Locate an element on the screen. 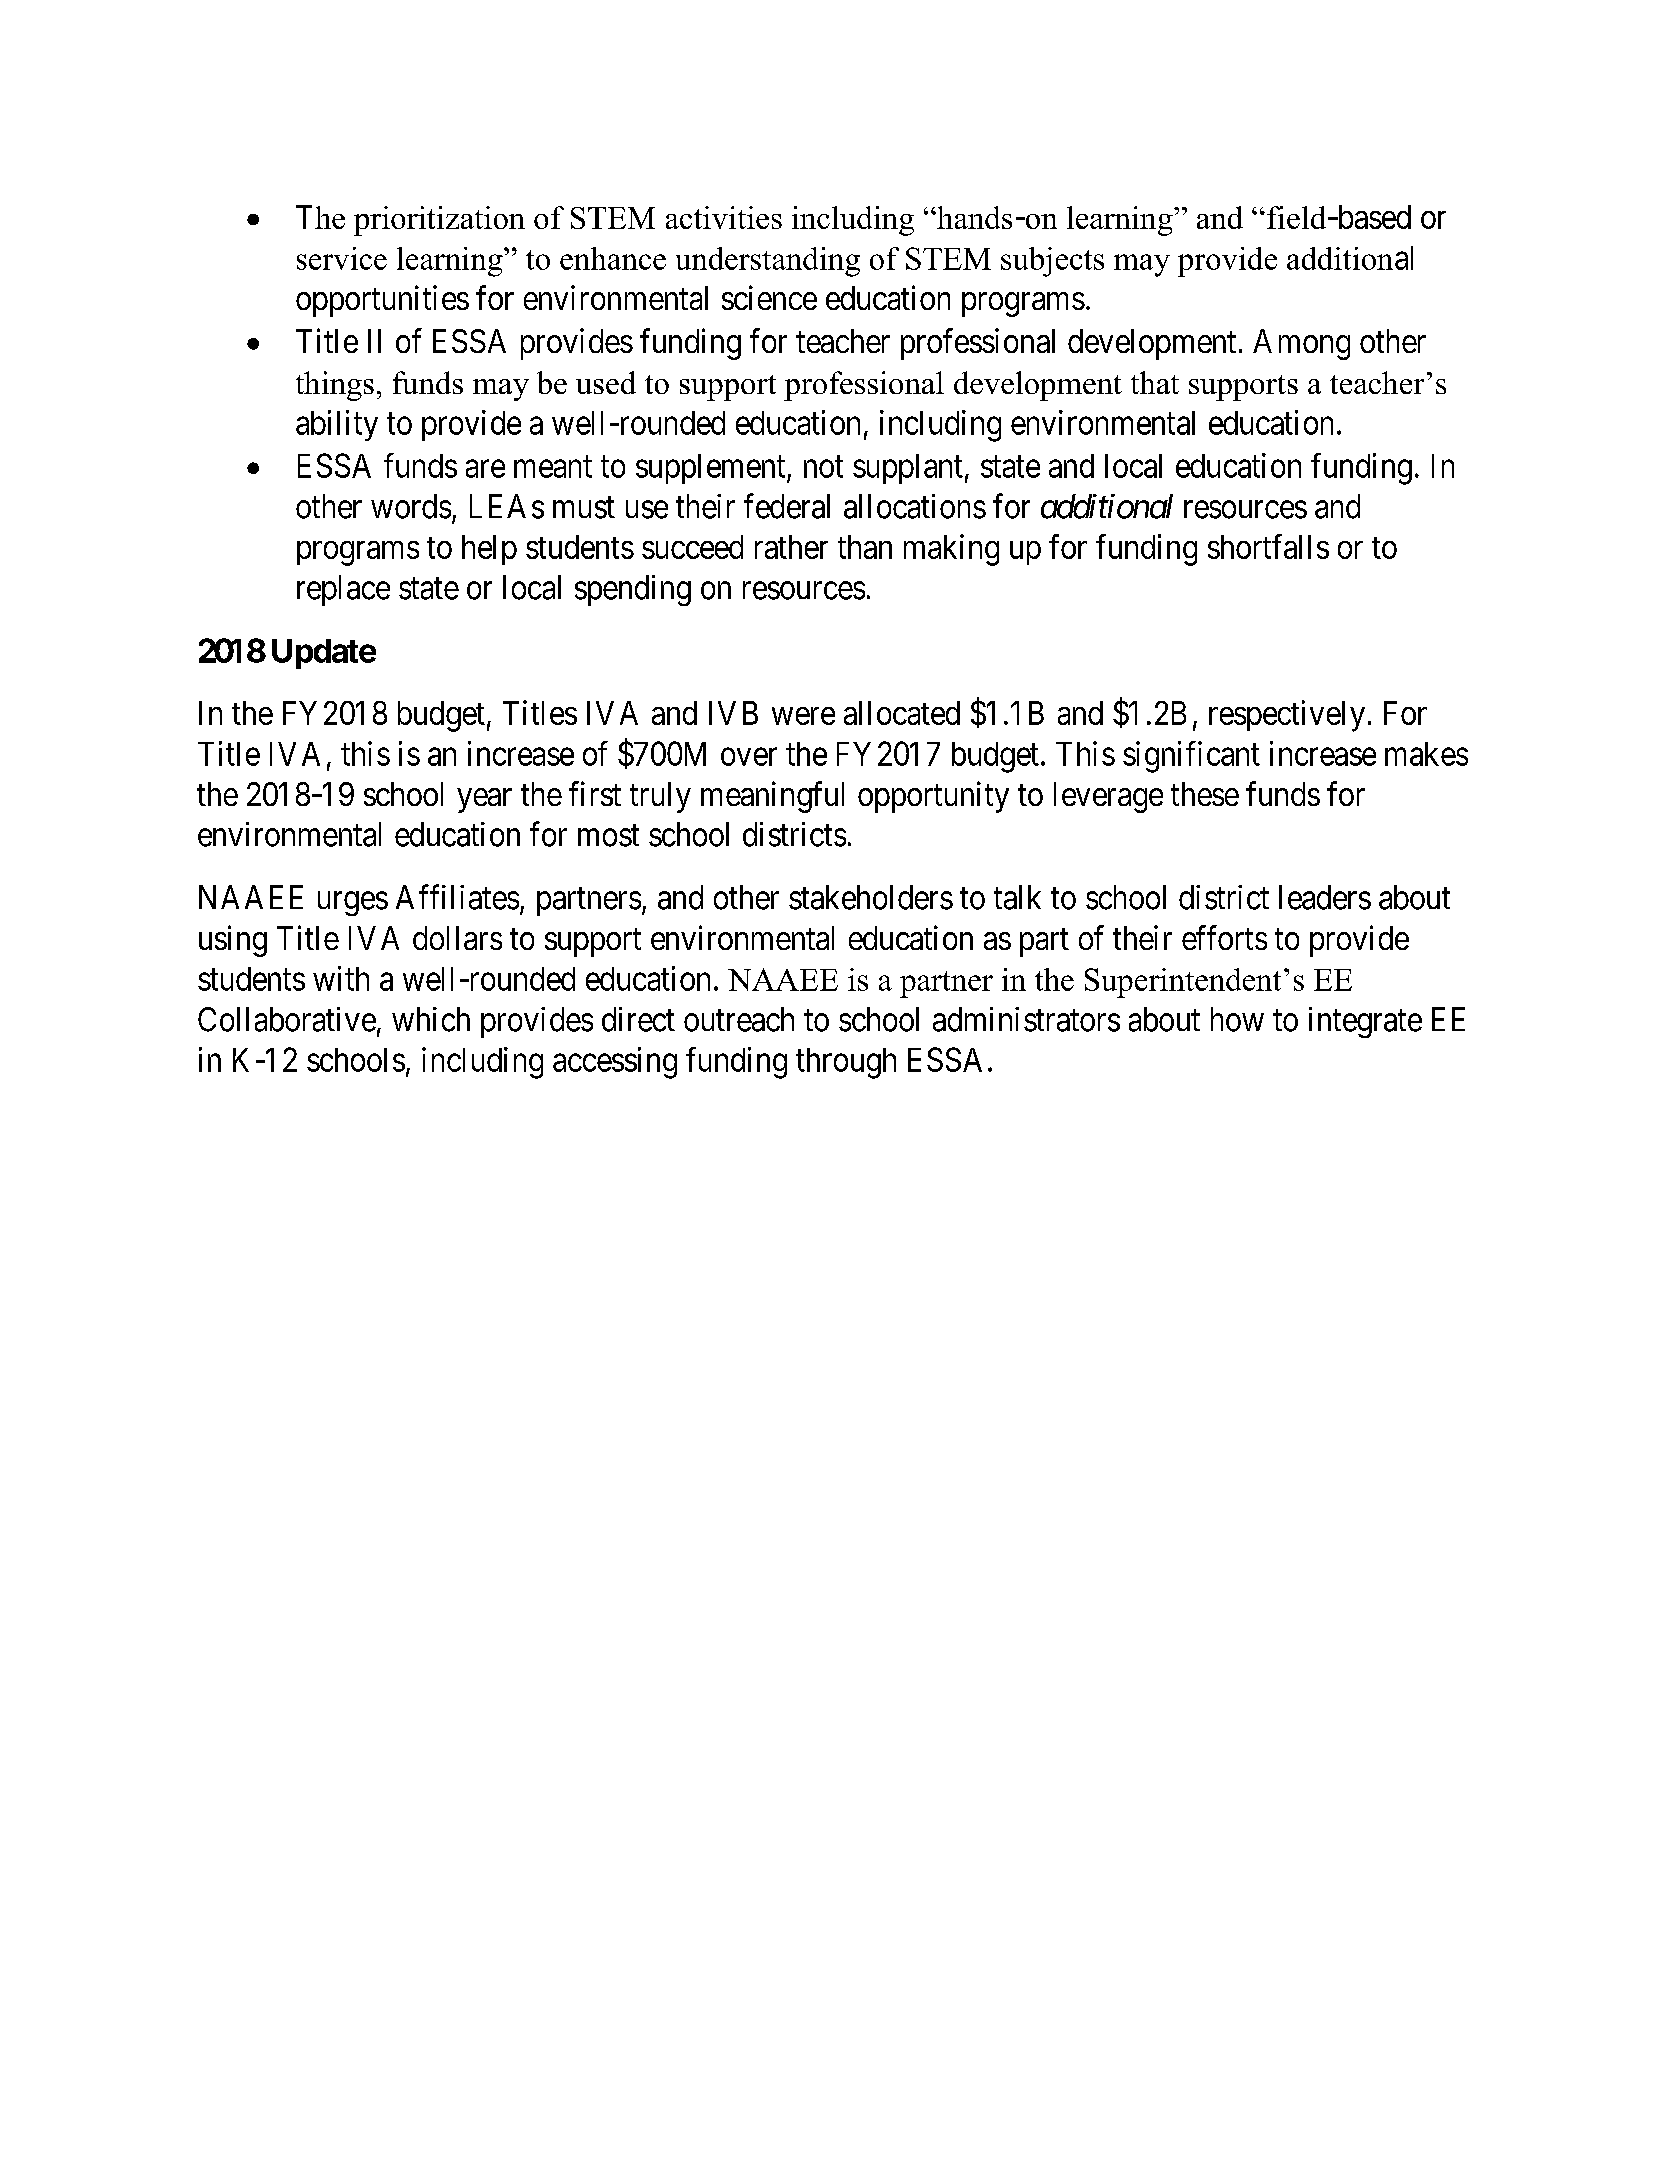 Image resolution: width=1671 pixels, height=2163 pixels. meaningful is located at coordinates (772, 797).
